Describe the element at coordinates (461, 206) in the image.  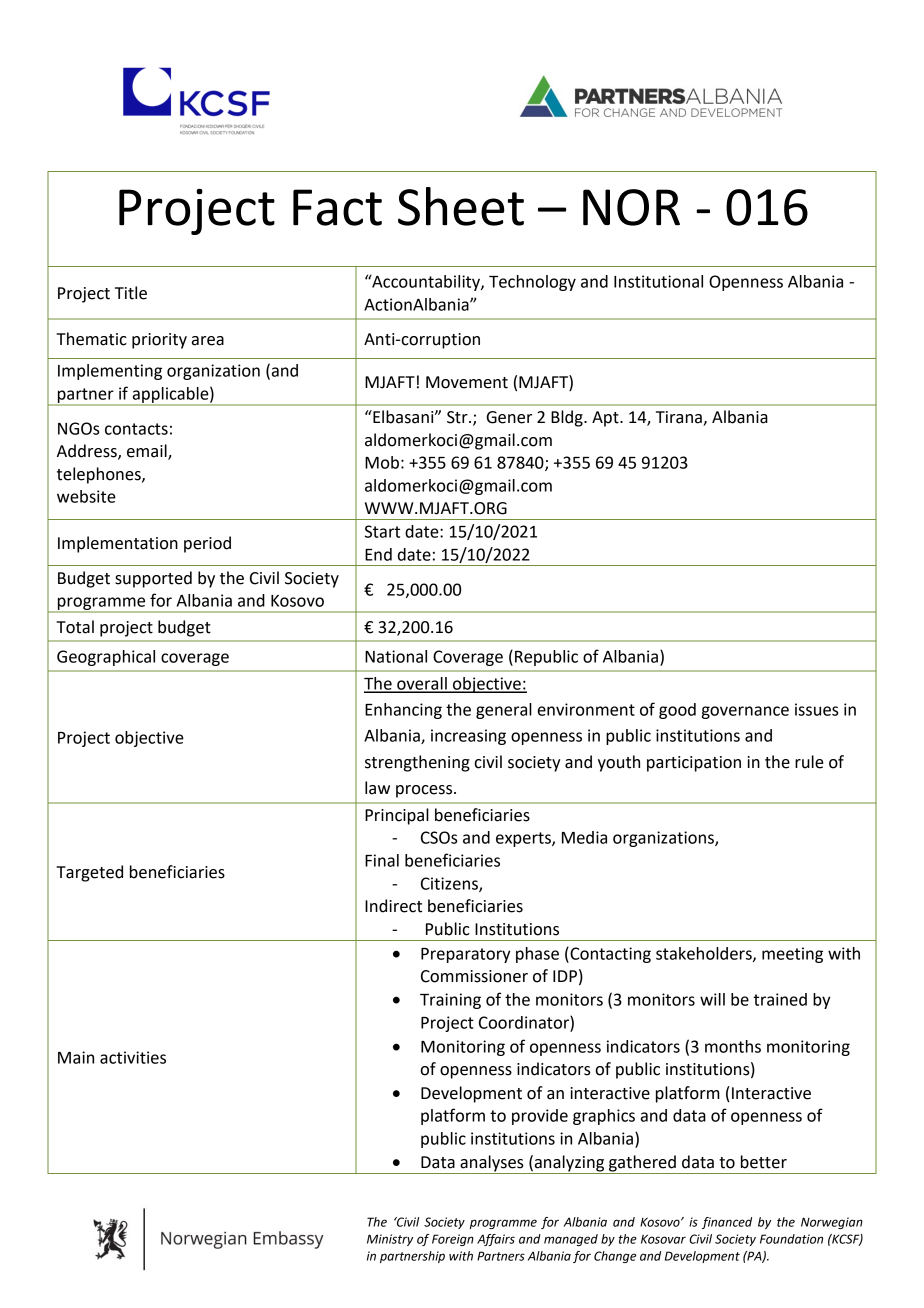
I see `Sheet` at that location.
